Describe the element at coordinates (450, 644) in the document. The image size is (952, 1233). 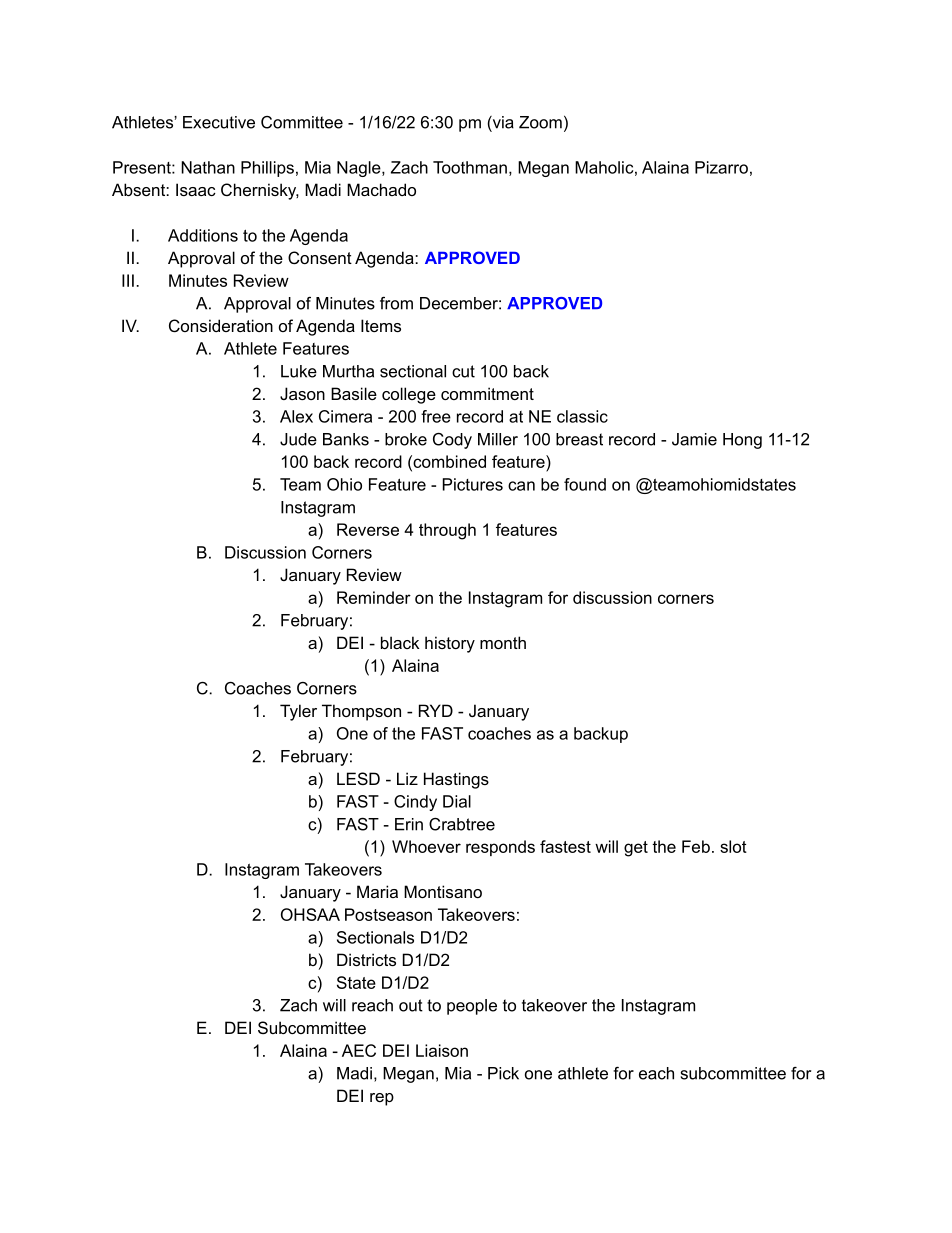
I see `history` at that location.
